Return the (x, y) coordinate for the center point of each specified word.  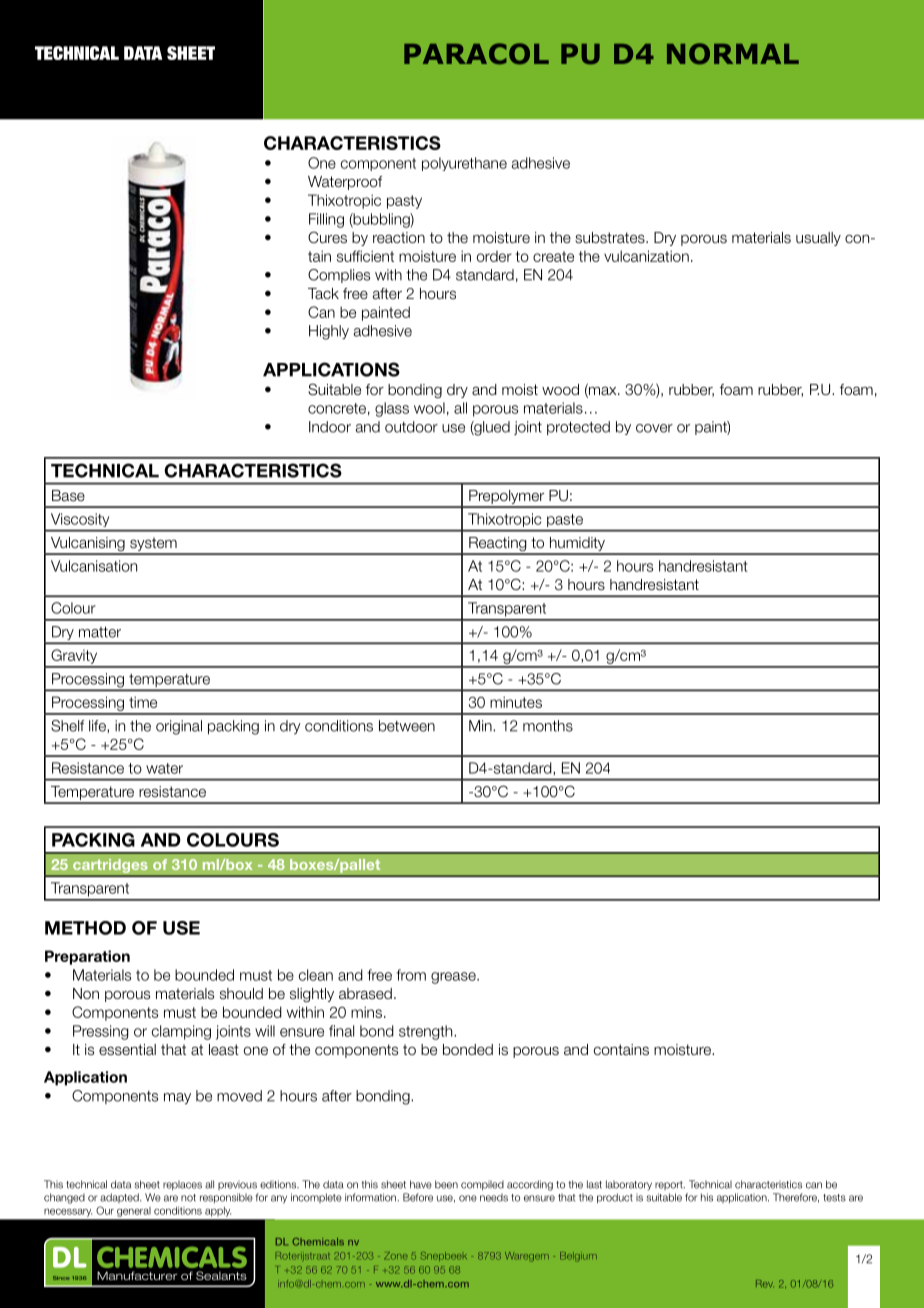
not (188, 1198)
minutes (516, 702)
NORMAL (733, 53)
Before (418, 1197)
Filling (326, 220)
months (548, 726)
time (143, 702)
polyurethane (464, 164)
